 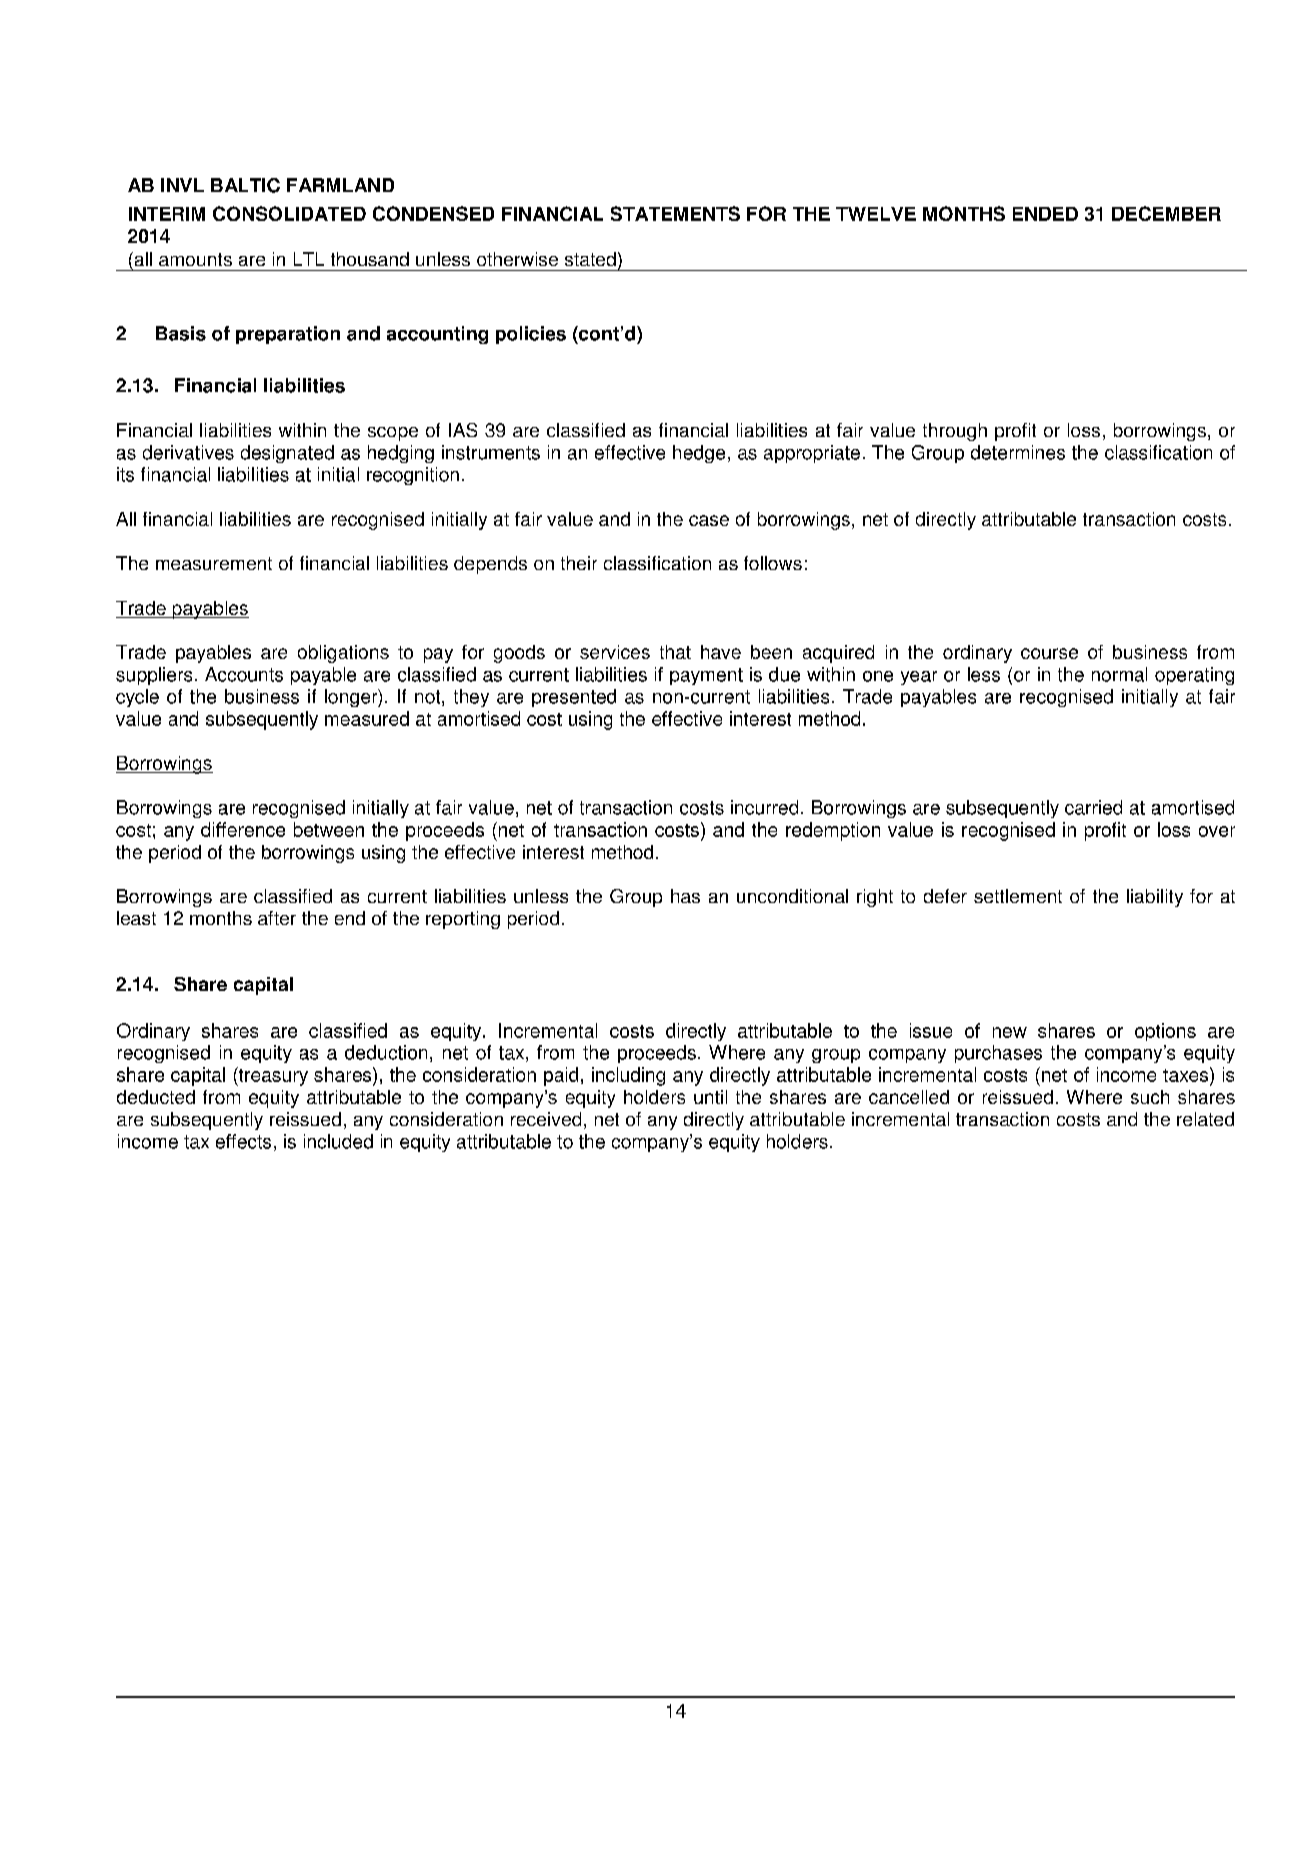 What do you see at coordinates (710, 1097) in the screenshot?
I see `until` at bounding box center [710, 1097].
